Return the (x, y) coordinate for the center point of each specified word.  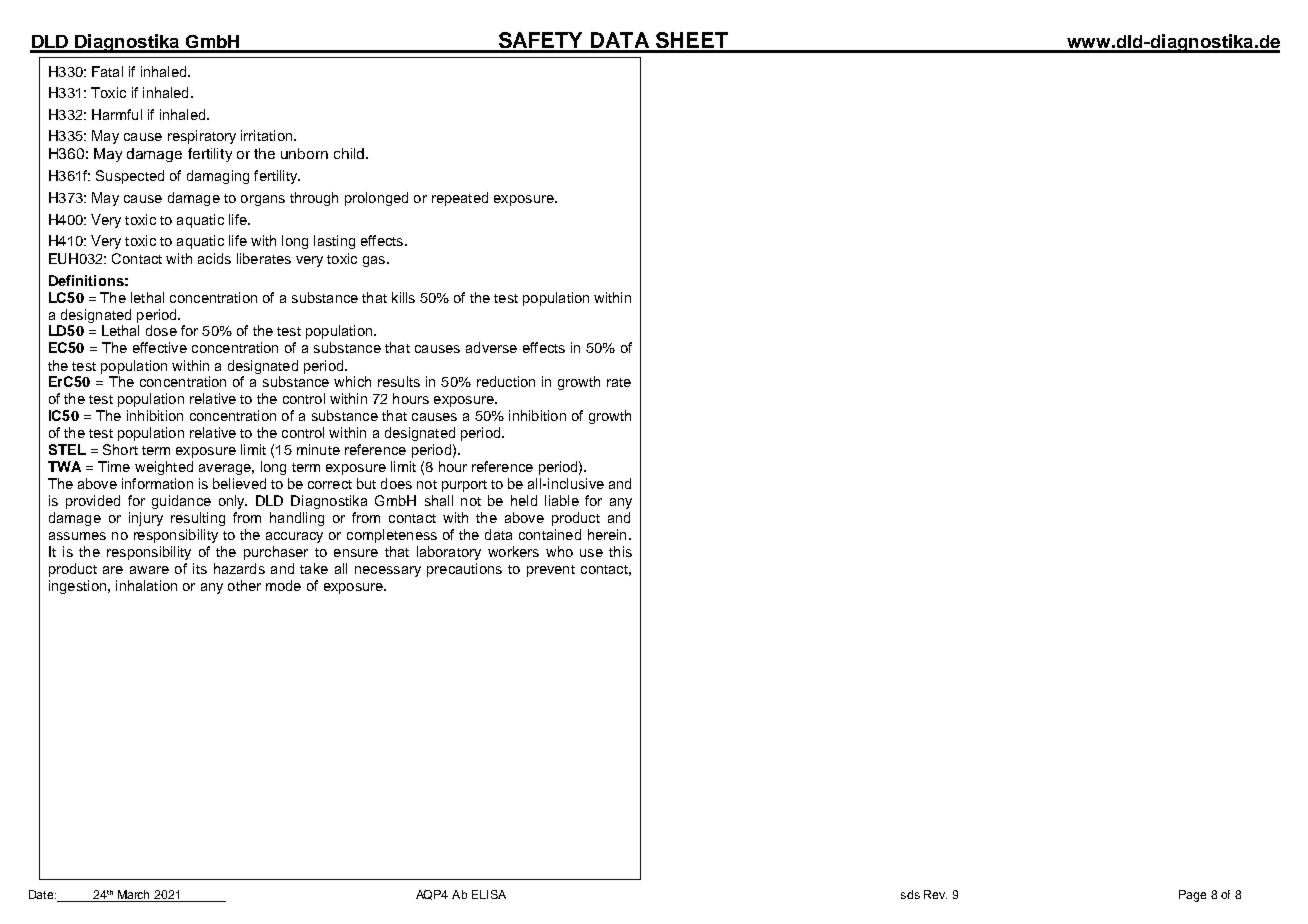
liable (562, 500)
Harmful (117, 114)
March (134, 896)
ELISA (489, 894)
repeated (460, 199)
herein (607, 534)
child (350, 153)
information (157, 483)
